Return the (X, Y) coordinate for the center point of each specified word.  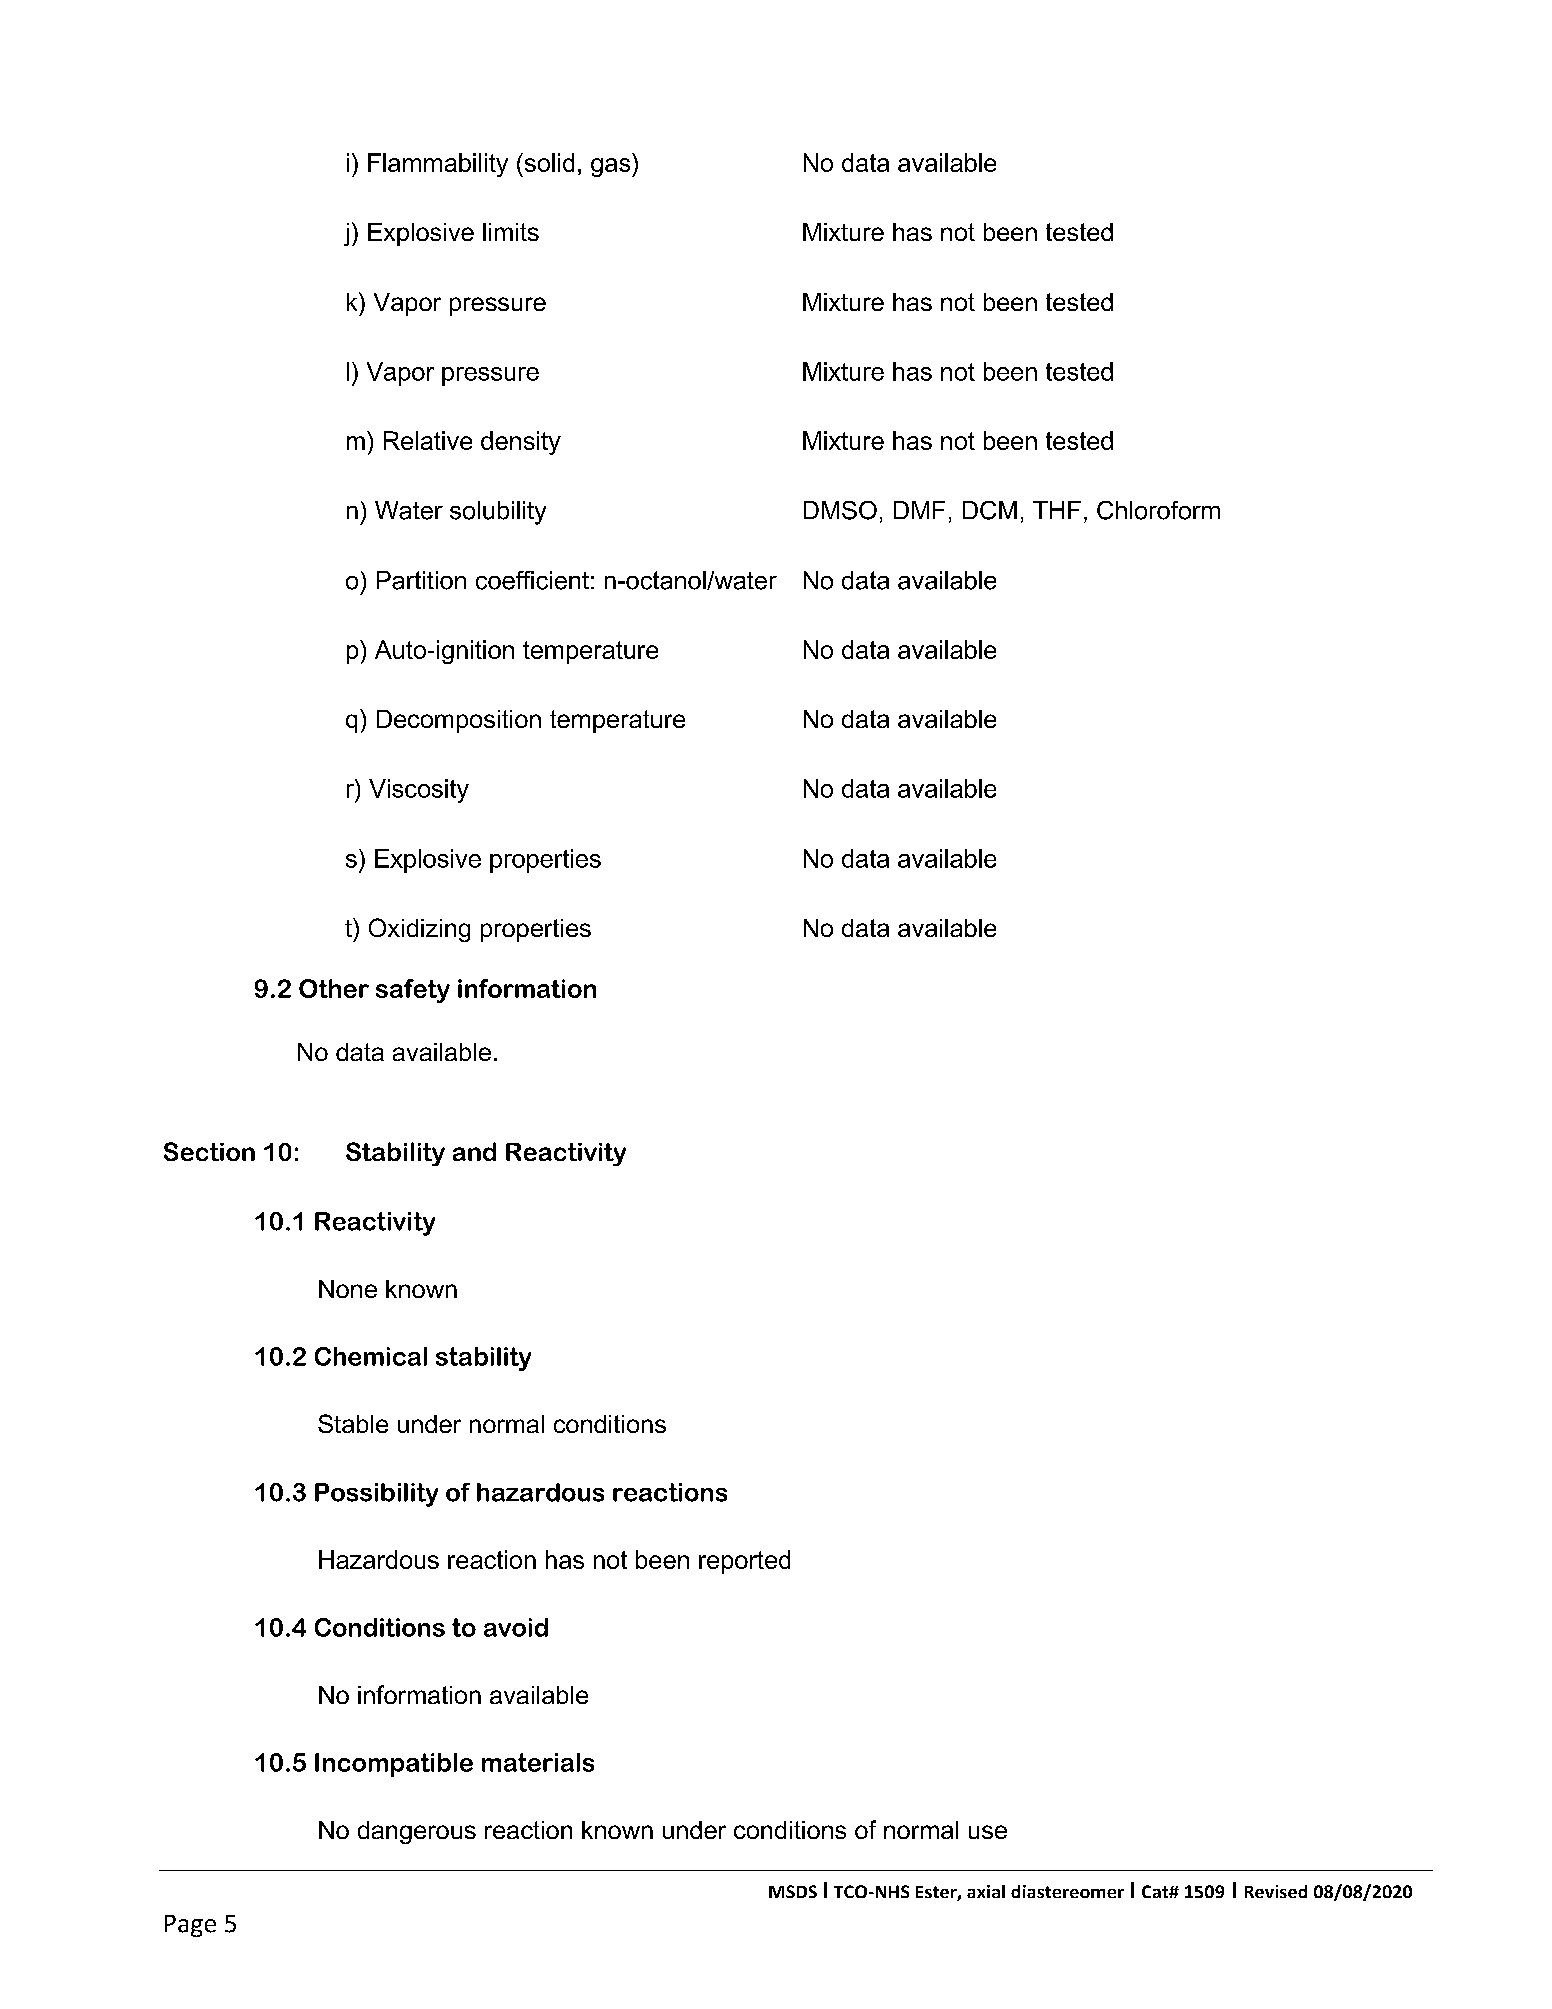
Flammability (438, 165)
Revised (1276, 1891)
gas (612, 167)
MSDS (793, 1891)
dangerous (417, 1832)
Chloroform (1158, 510)
